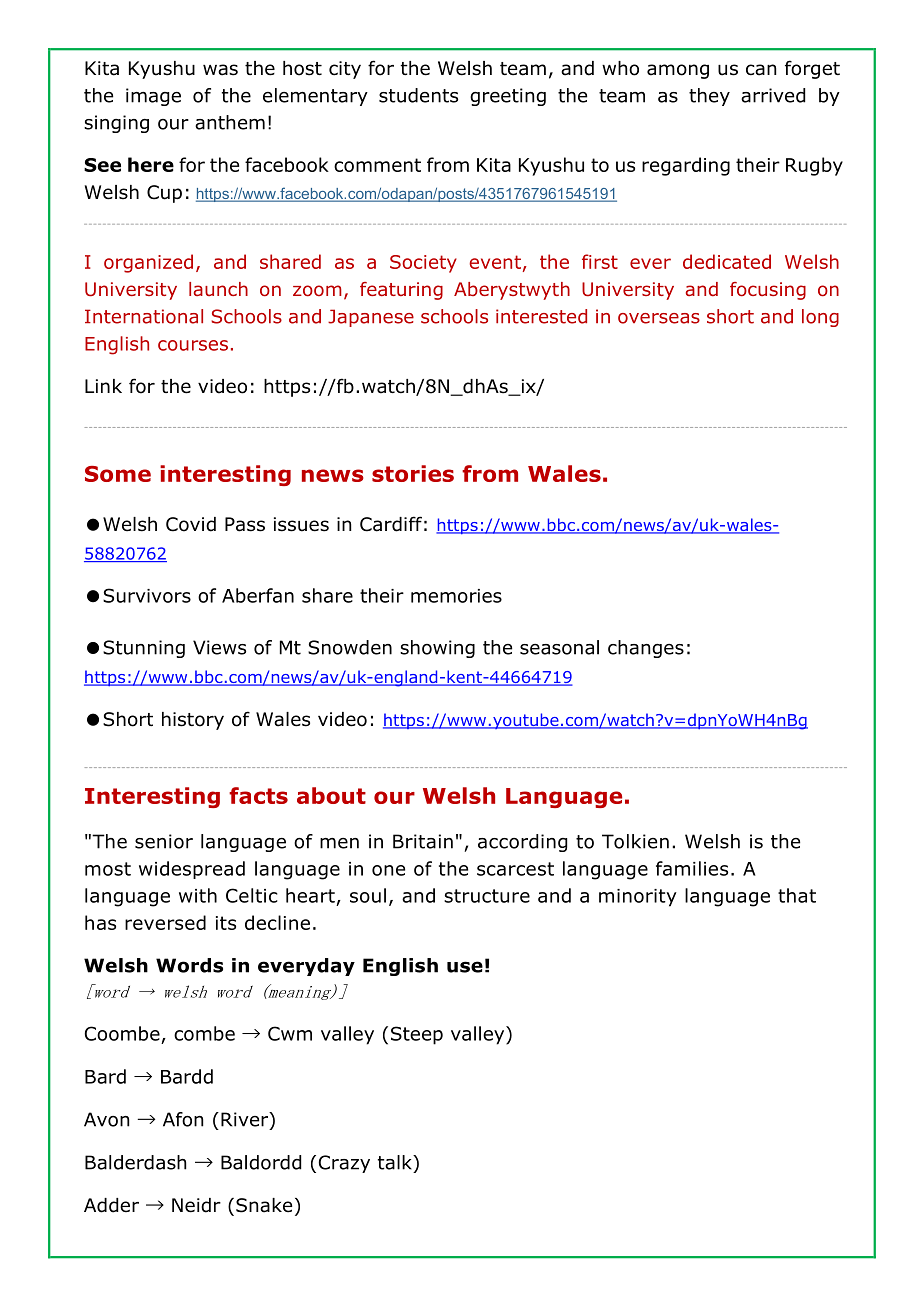 The width and height of the screenshot is (924, 1308). Describe the element at coordinates (487, 896) in the screenshot. I see `structure` at that location.
